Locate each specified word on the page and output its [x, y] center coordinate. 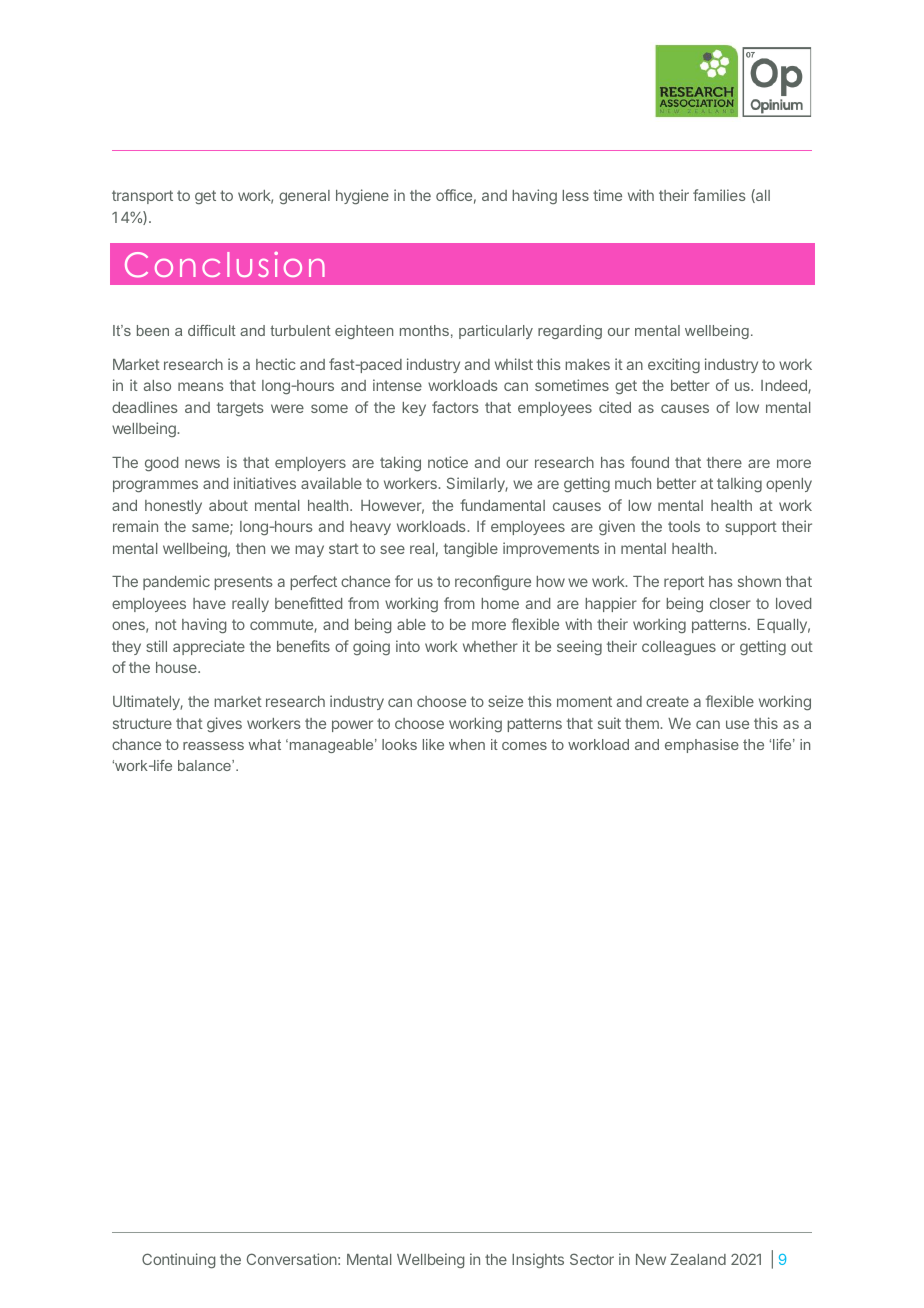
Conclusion [225, 265]
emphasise [702, 746]
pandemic [176, 582]
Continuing [178, 1261]
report [684, 583]
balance [205, 765]
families [719, 195]
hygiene [362, 197]
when [467, 744]
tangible [471, 550]
